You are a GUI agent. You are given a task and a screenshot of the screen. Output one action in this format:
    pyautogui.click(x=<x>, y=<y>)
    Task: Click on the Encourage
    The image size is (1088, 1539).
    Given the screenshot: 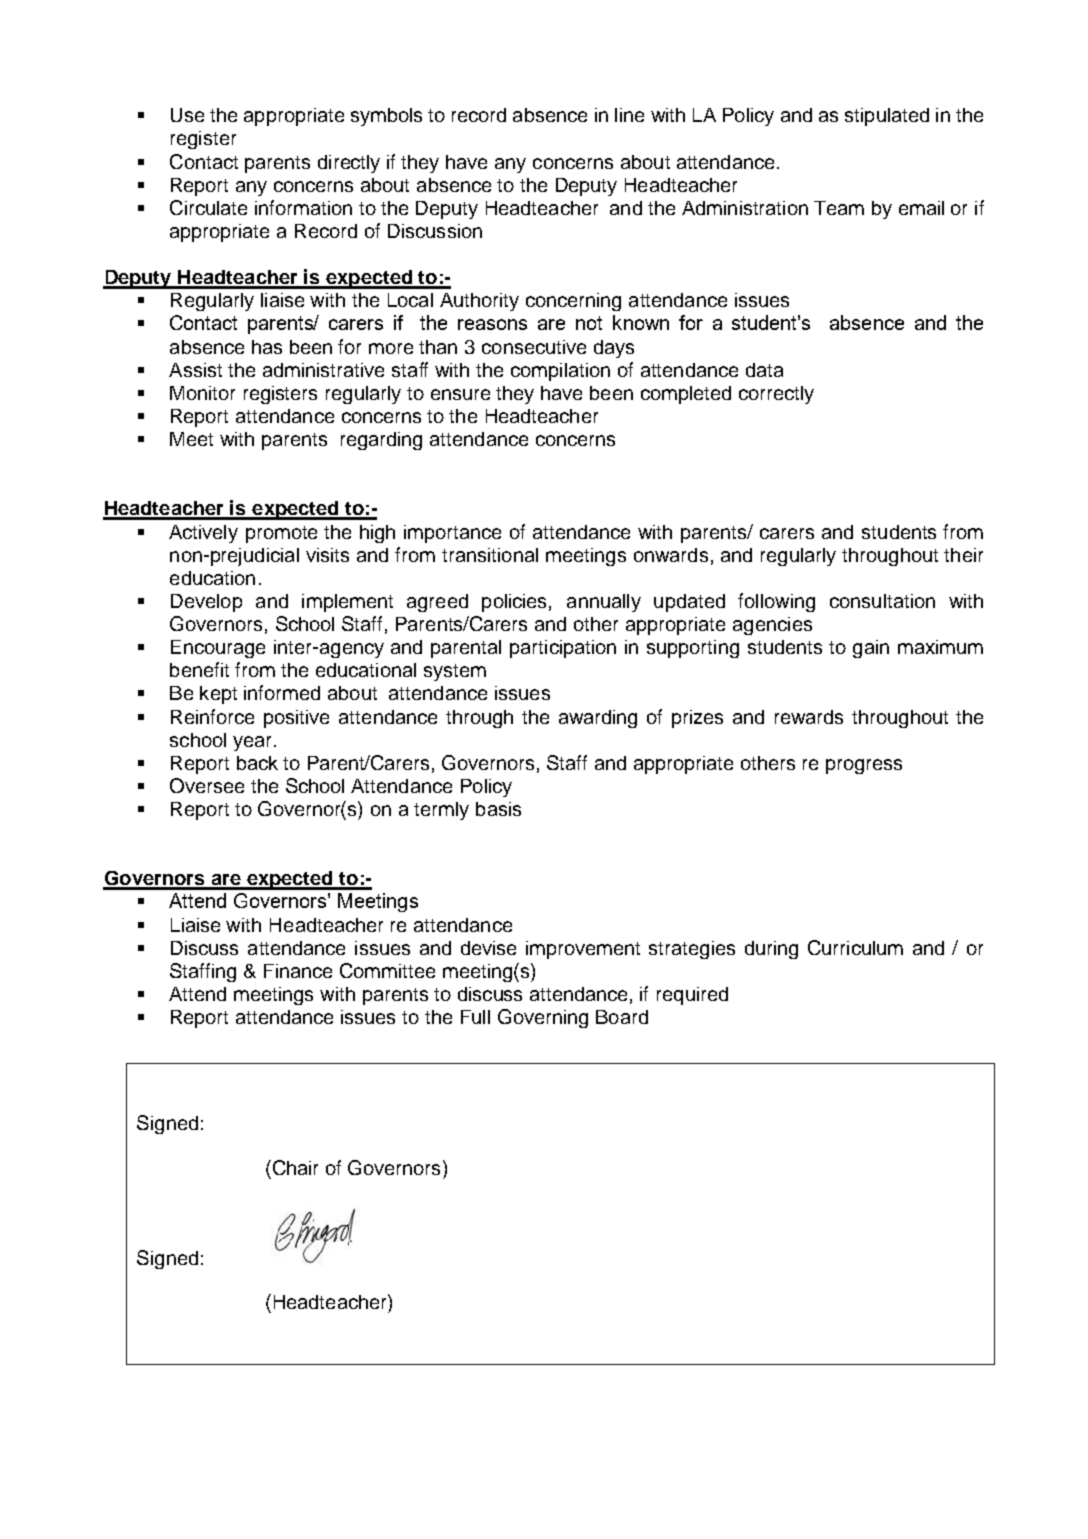 What is the action you would take?
    pyautogui.click(x=218, y=649)
